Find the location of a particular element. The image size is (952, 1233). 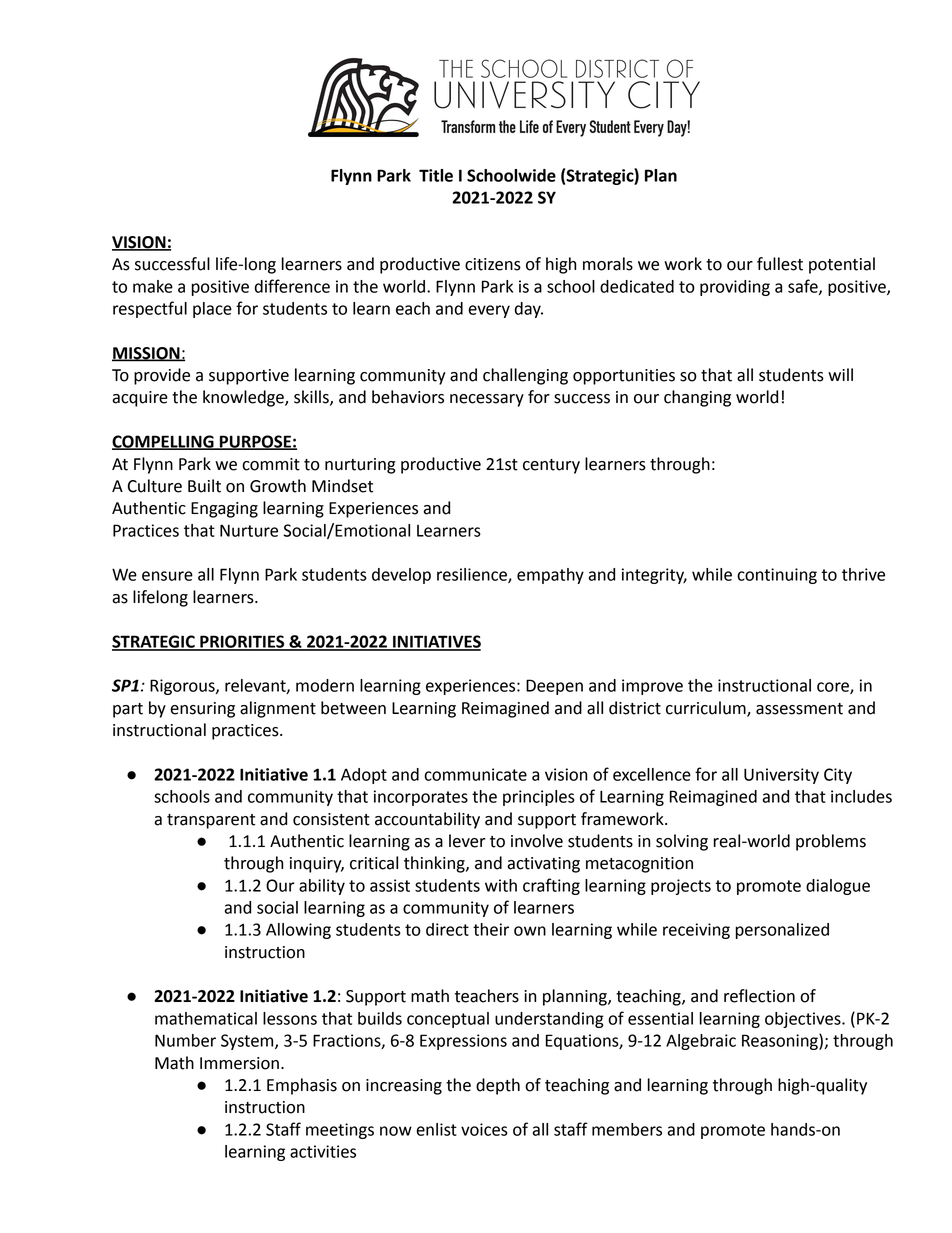

make is located at coordinates (153, 286).
